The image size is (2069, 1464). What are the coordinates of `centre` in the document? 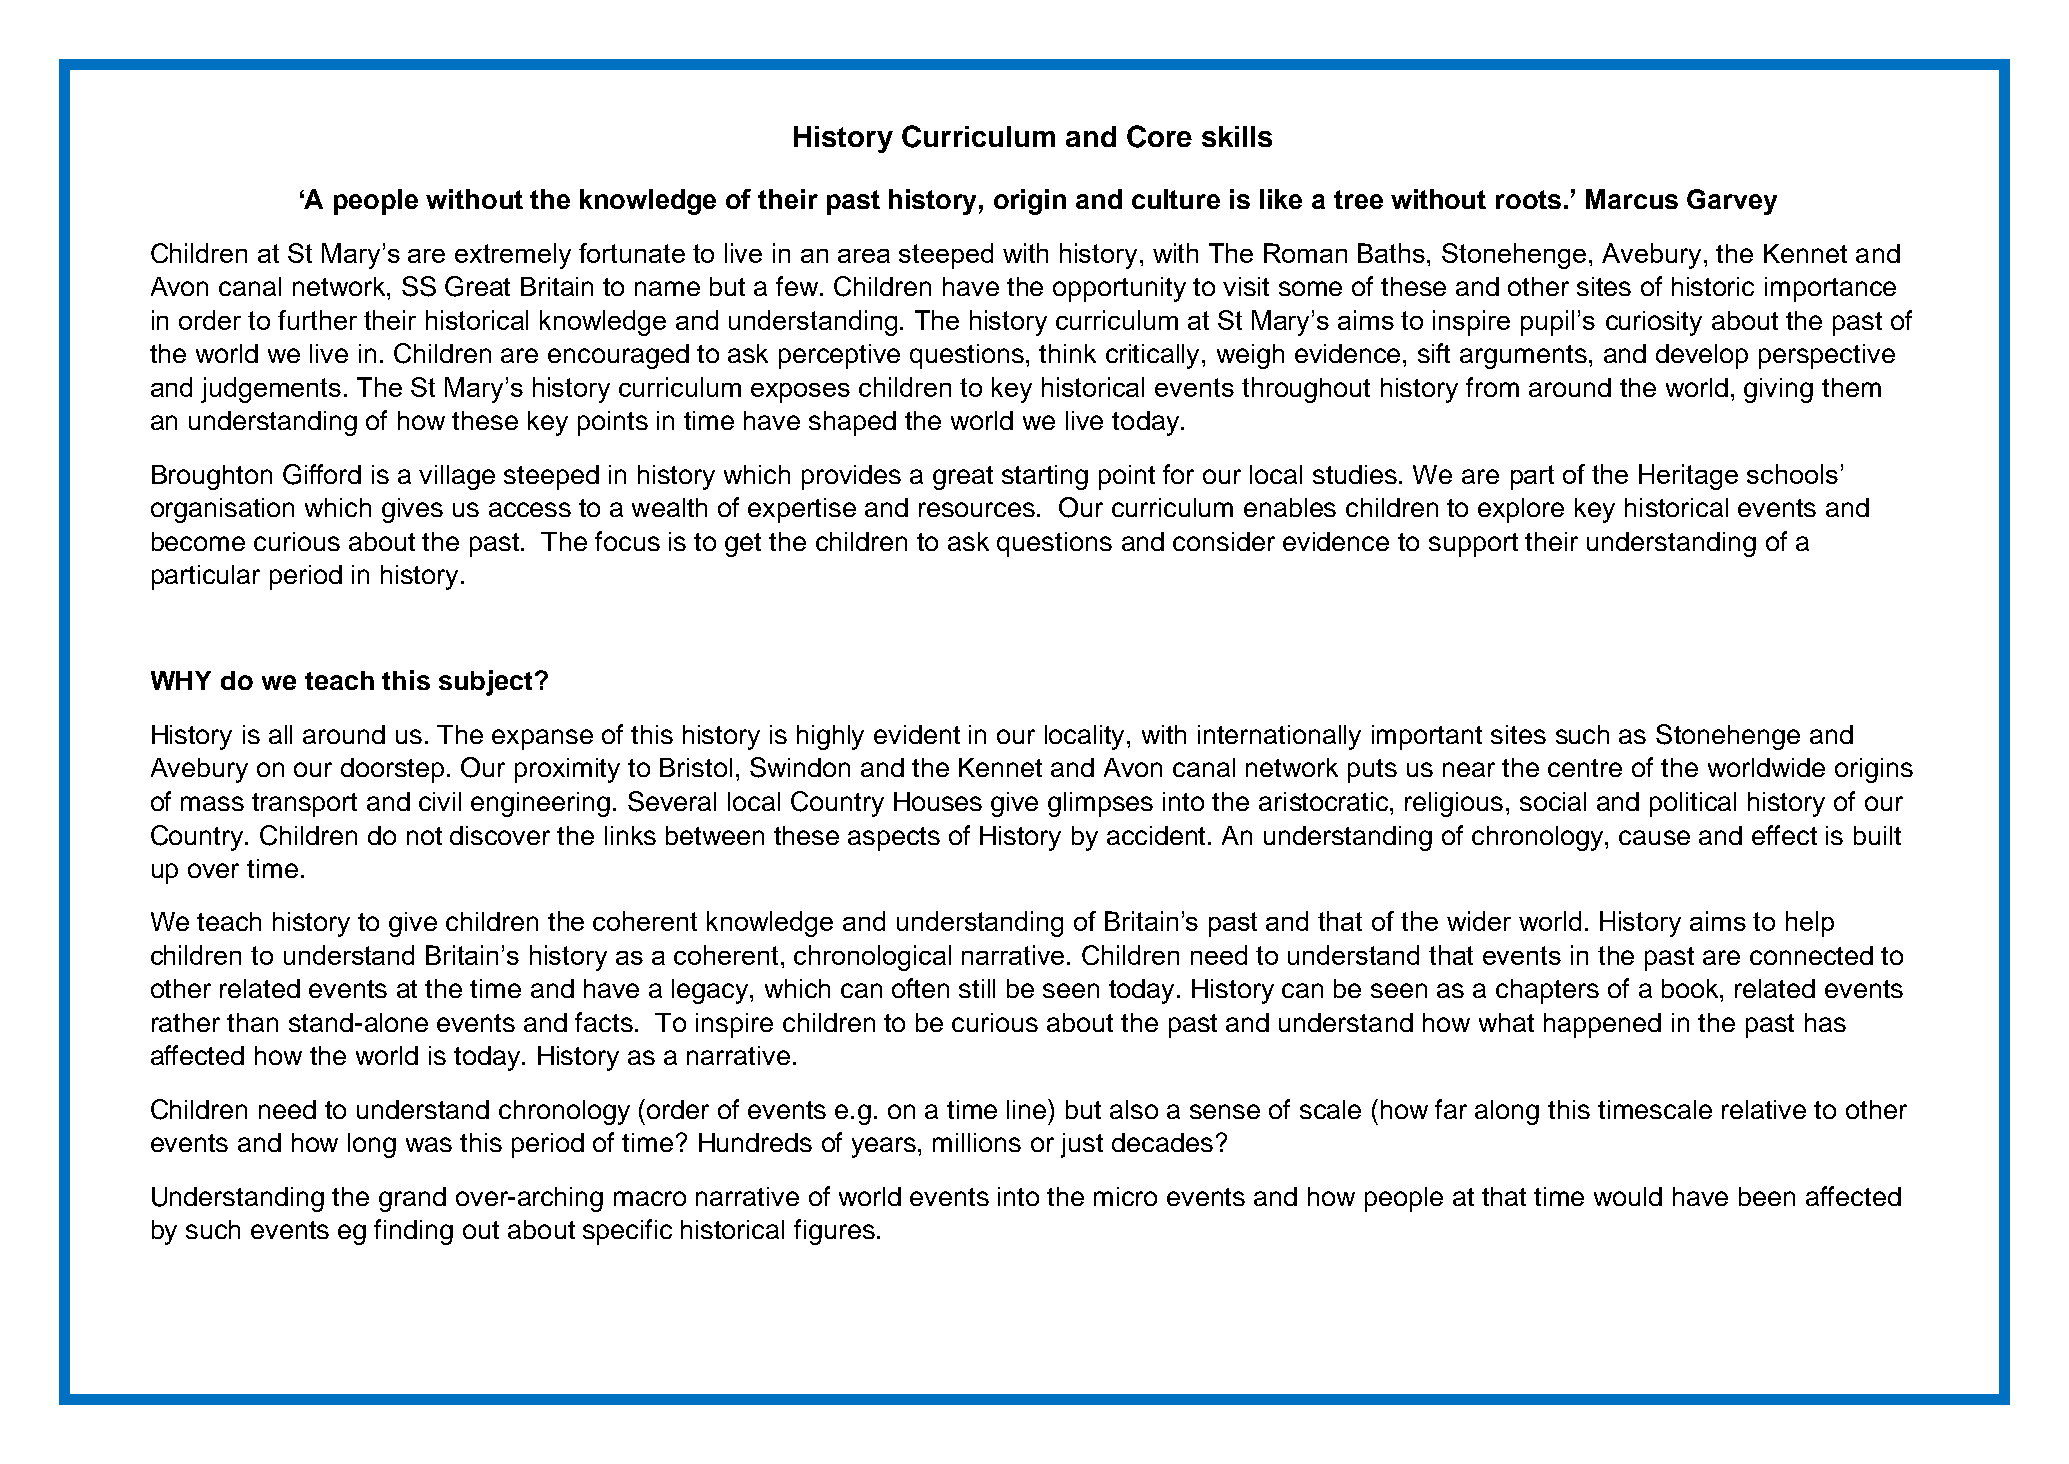 It's located at (1585, 768).
